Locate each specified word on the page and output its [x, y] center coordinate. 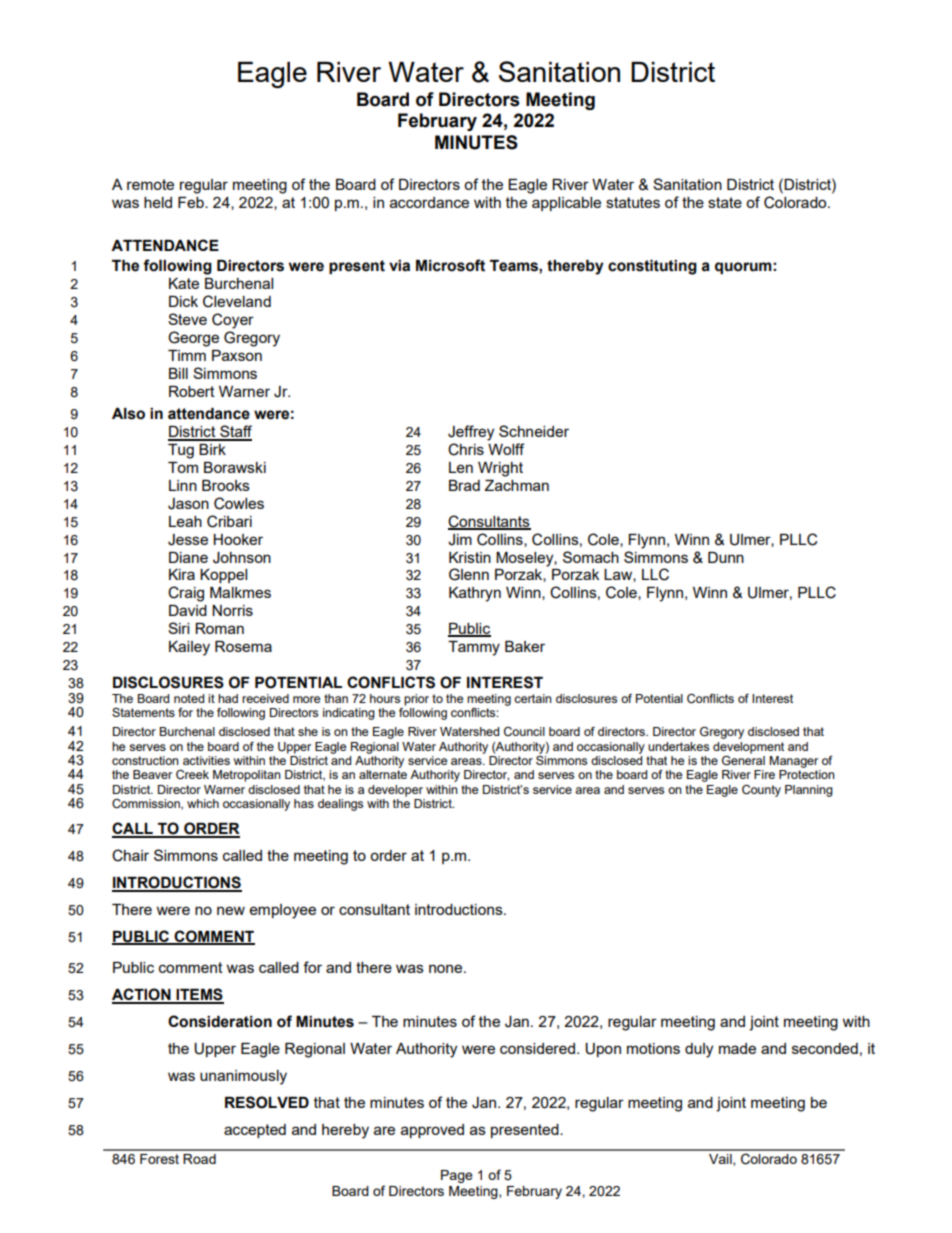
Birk [212, 449]
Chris [466, 449]
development [748, 748]
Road [199, 1159]
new [231, 910]
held [158, 202]
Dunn [726, 557]
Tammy [474, 648]
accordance [429, 202]
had [228, 698]
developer [395, 791]
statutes [633, 202]
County [761, 791]
